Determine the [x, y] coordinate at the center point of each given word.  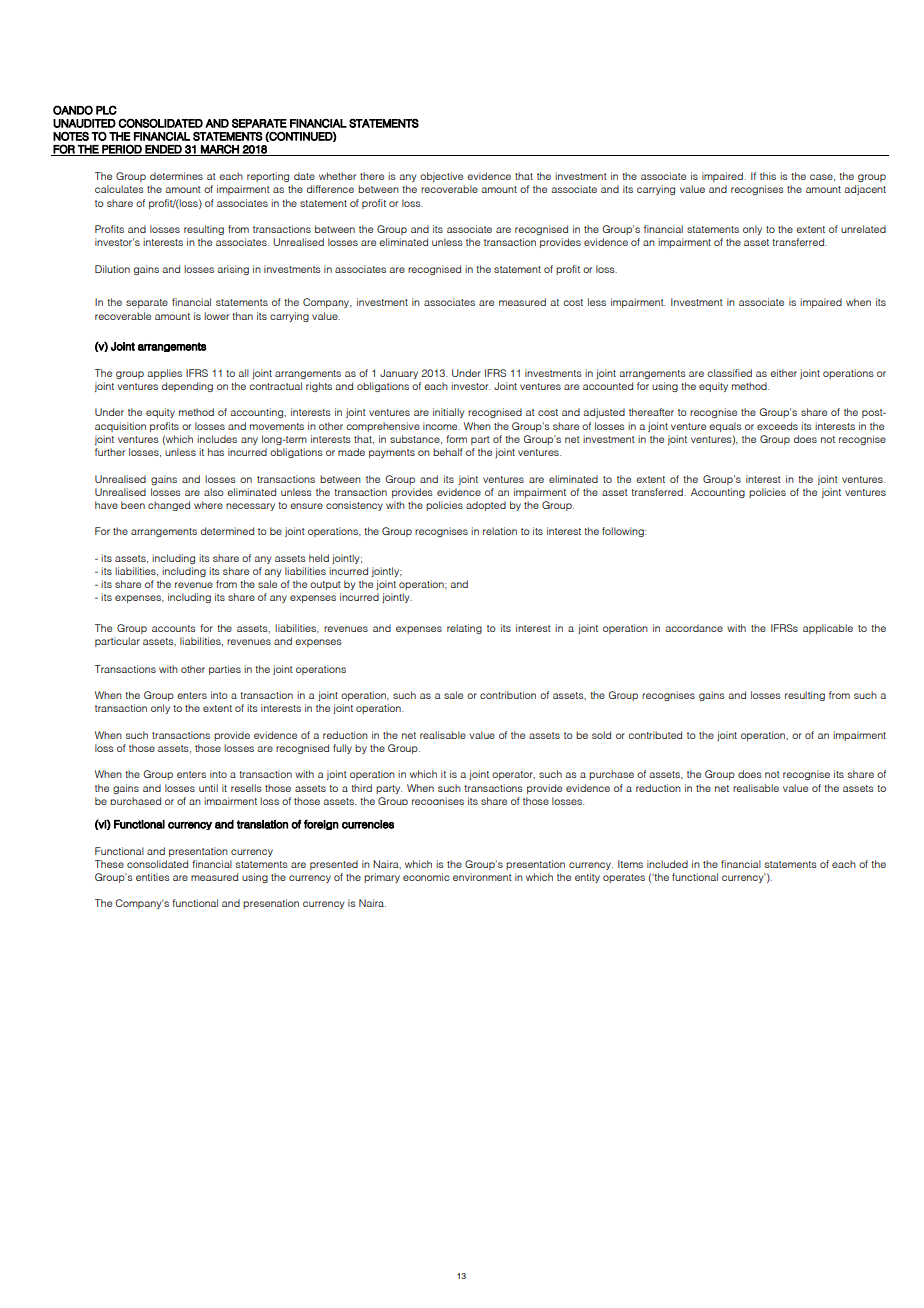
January [399, 374]
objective [441, 177]
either [783, 373]
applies [164, 374]
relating [464, 629]
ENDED [164, 150]
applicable [828, 629]
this [768, 176]
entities [153, 877]
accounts [174, 628]
